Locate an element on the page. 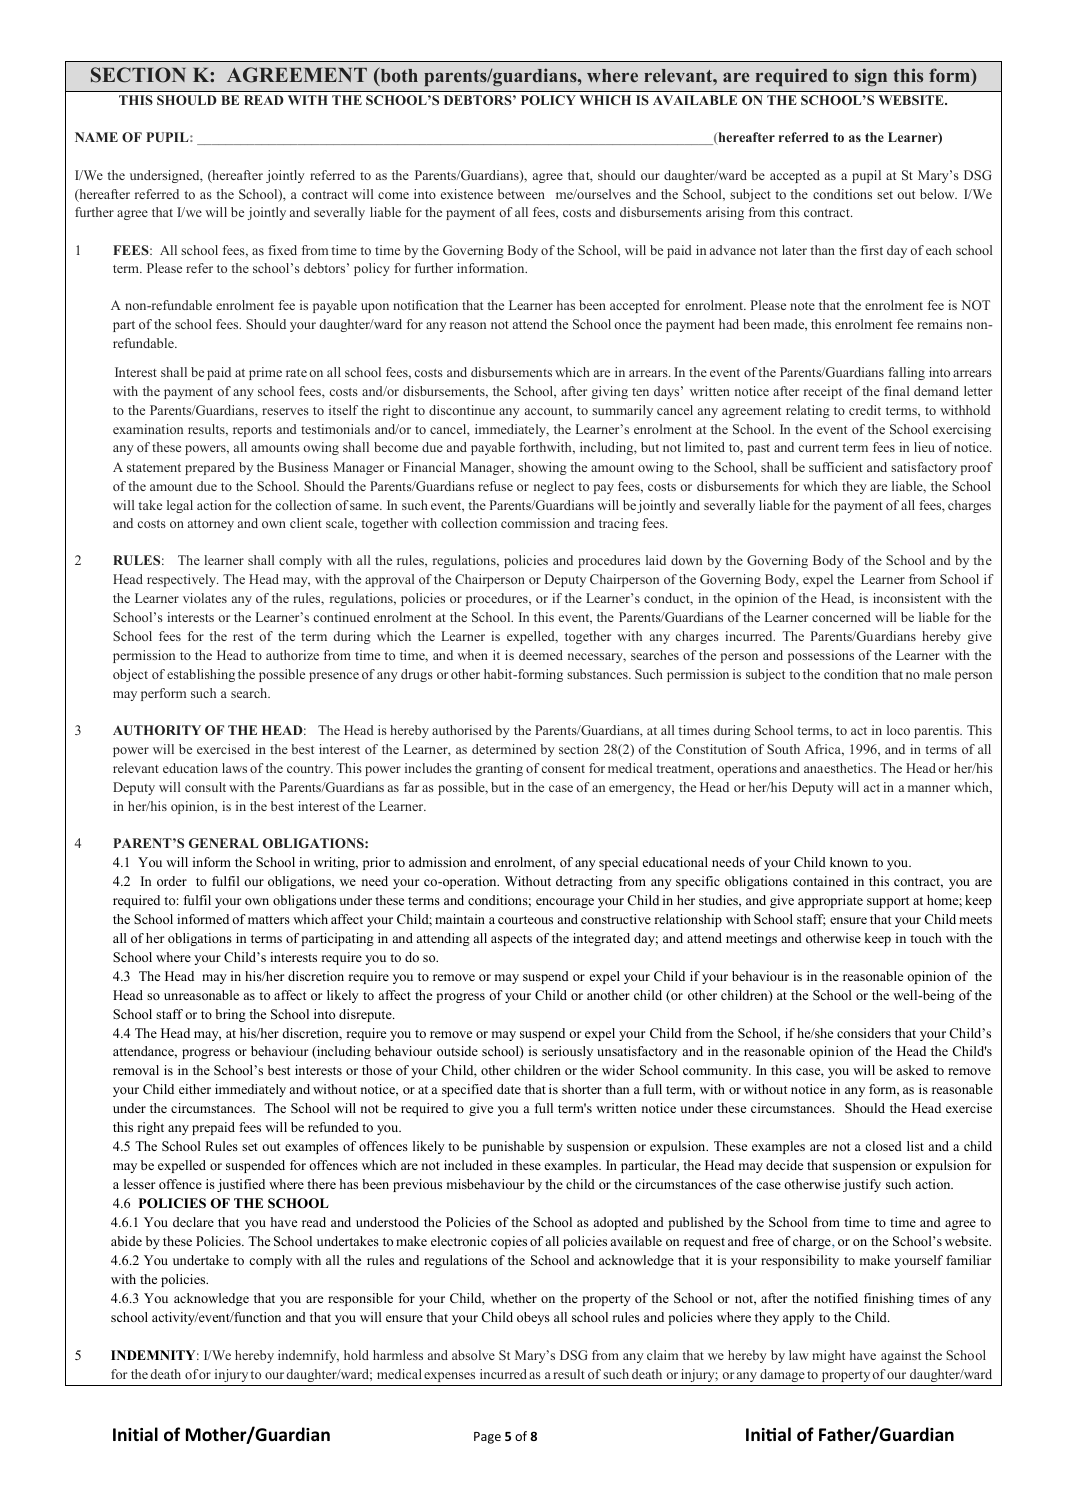 This image has height=1510, width=1067. aspects is located at coordinates (511, 940).
